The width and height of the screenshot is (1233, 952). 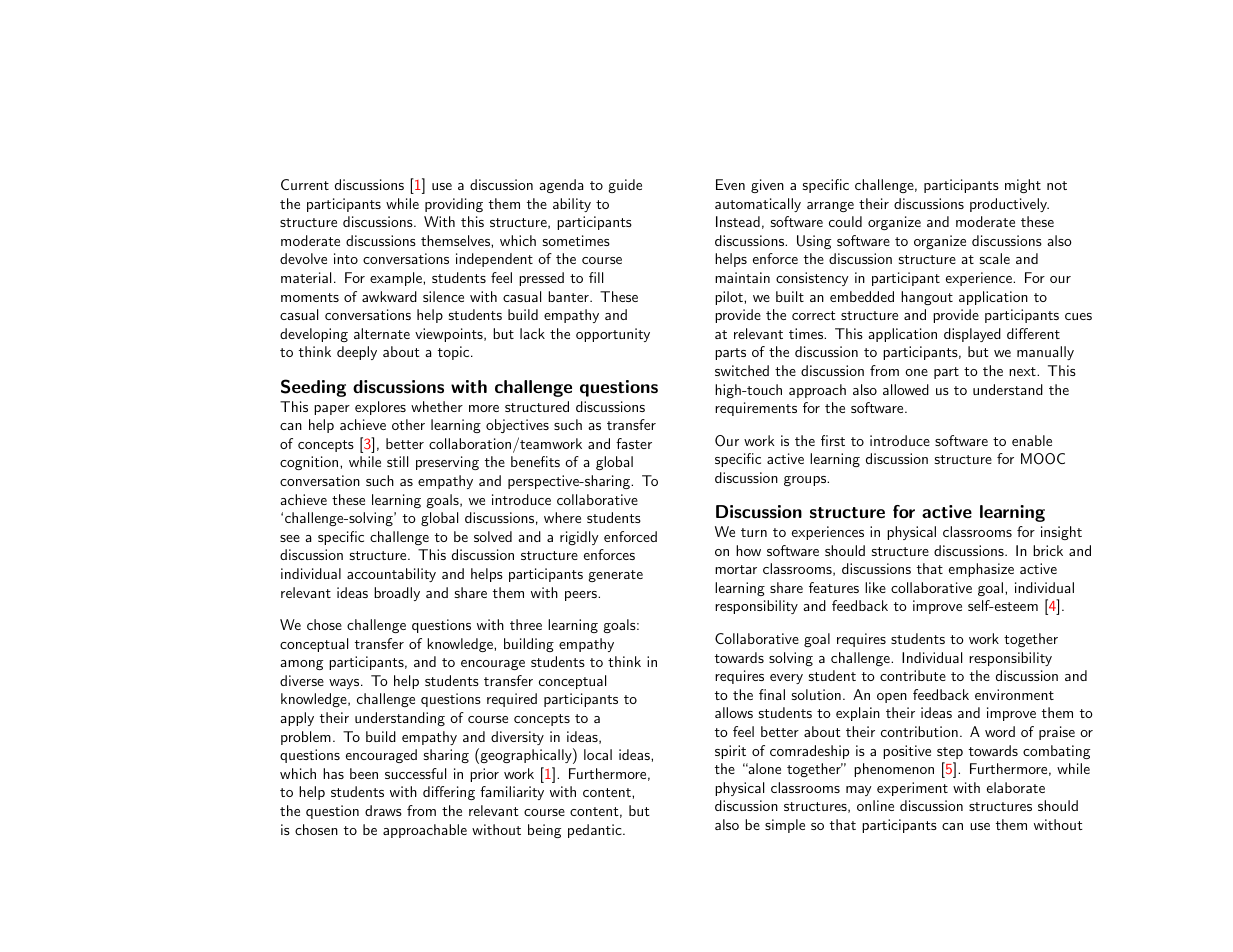 What do you see at coordinates (786, 679) in the screenshot?
I see `every` at bounding box center [786, 679].
